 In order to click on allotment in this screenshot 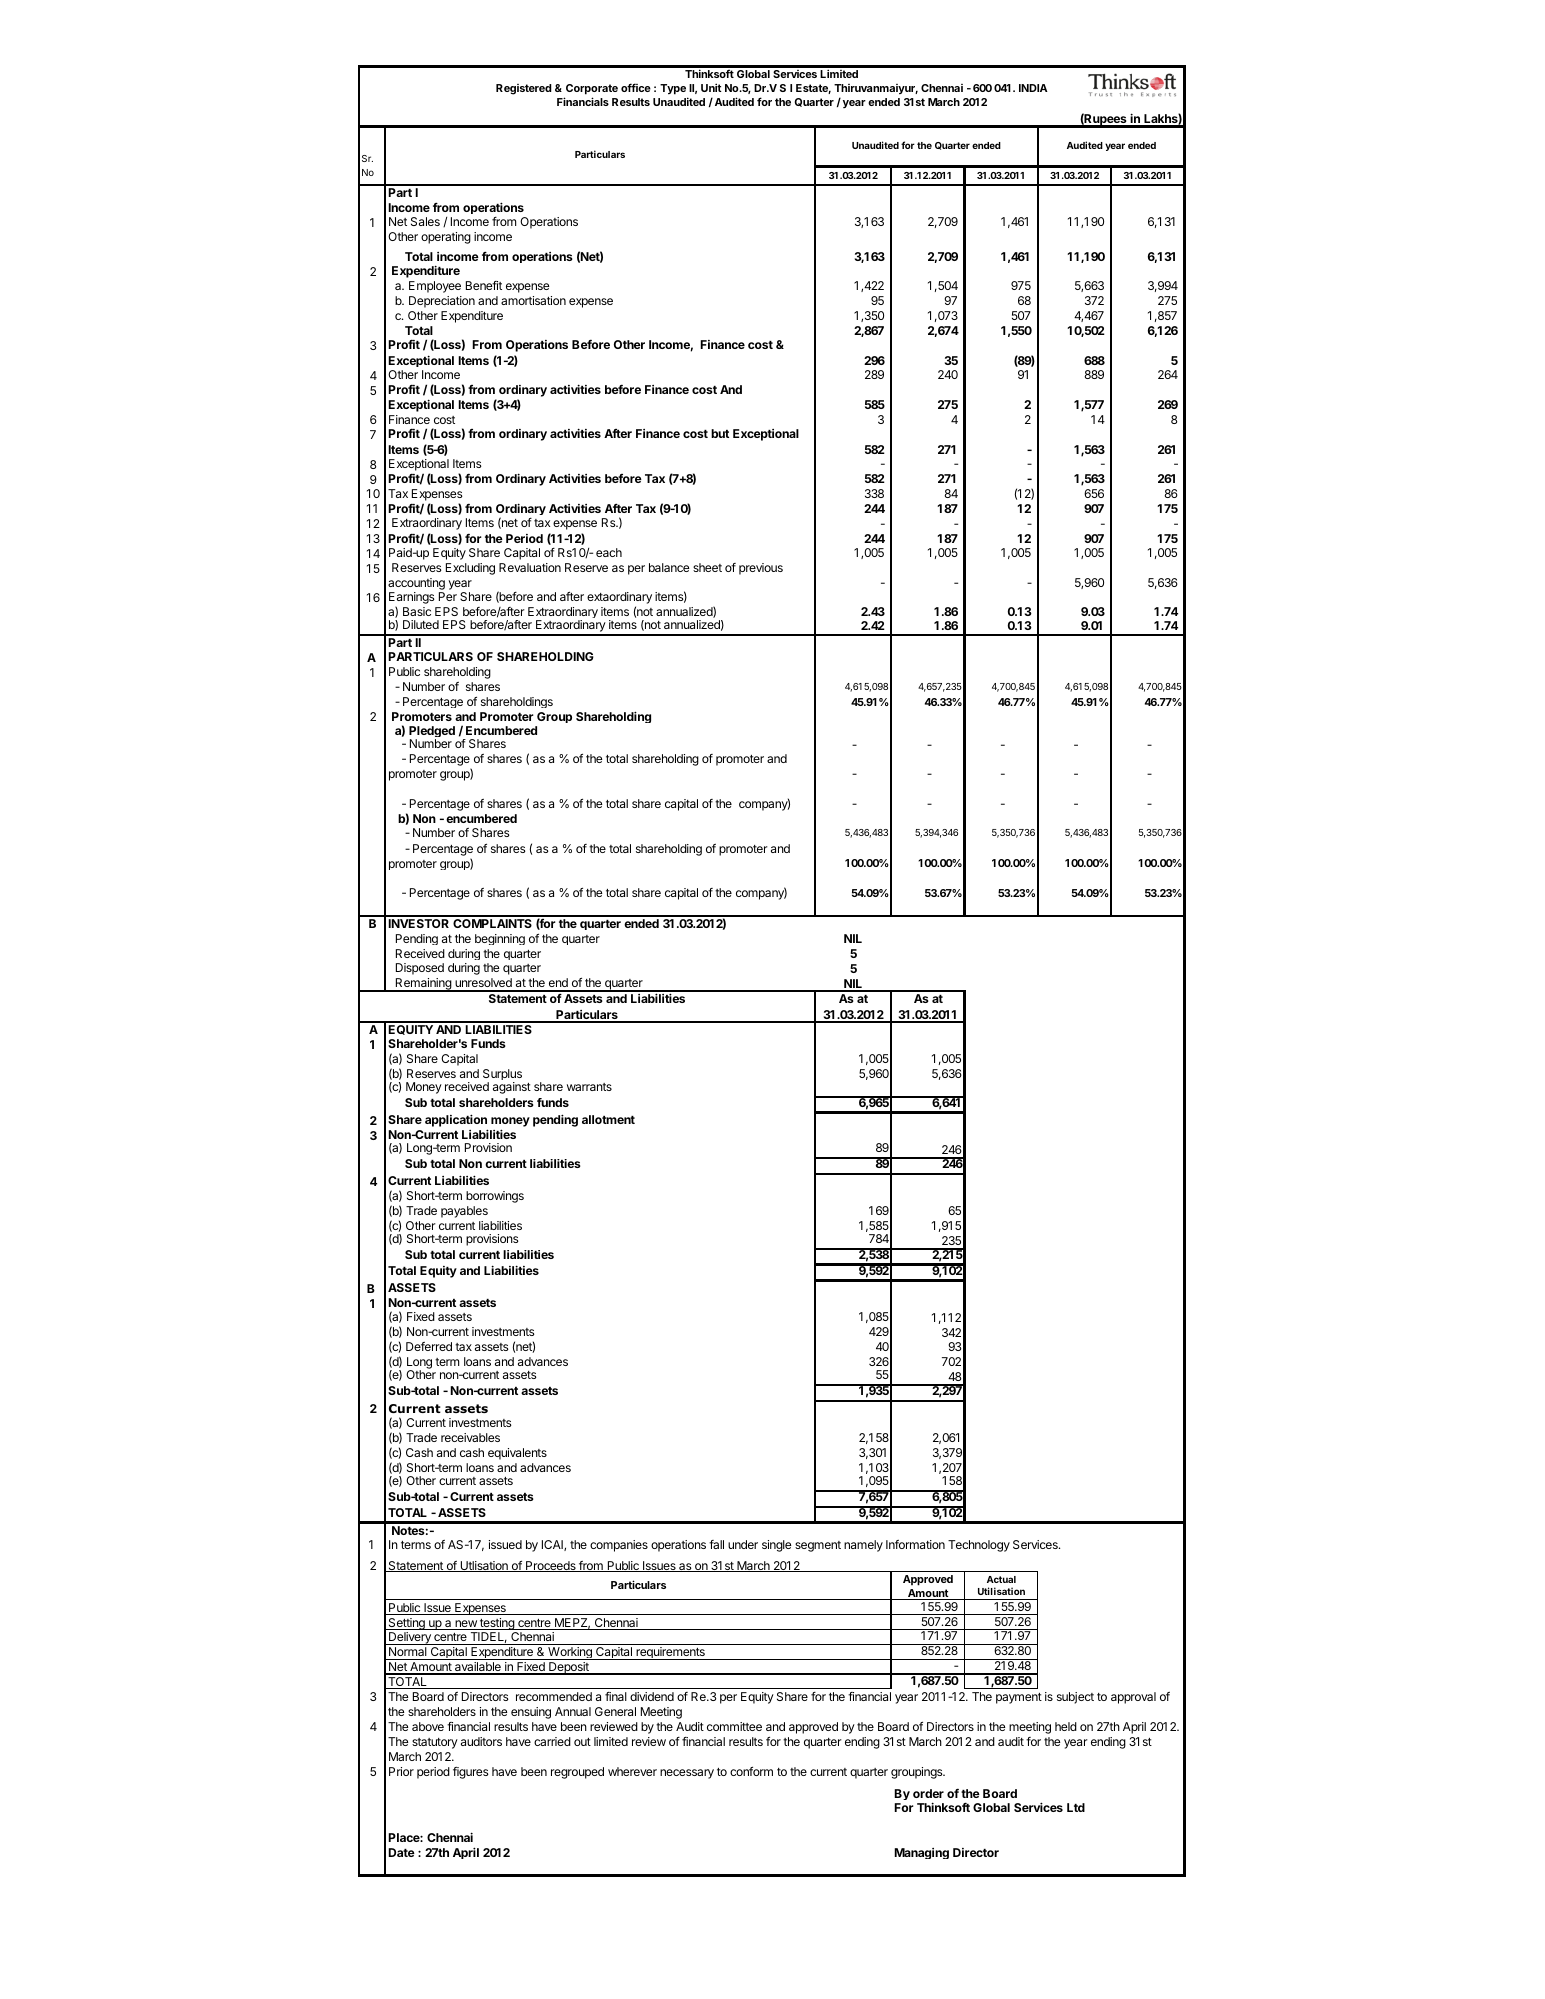, I will do `click(608, 1119)`.
